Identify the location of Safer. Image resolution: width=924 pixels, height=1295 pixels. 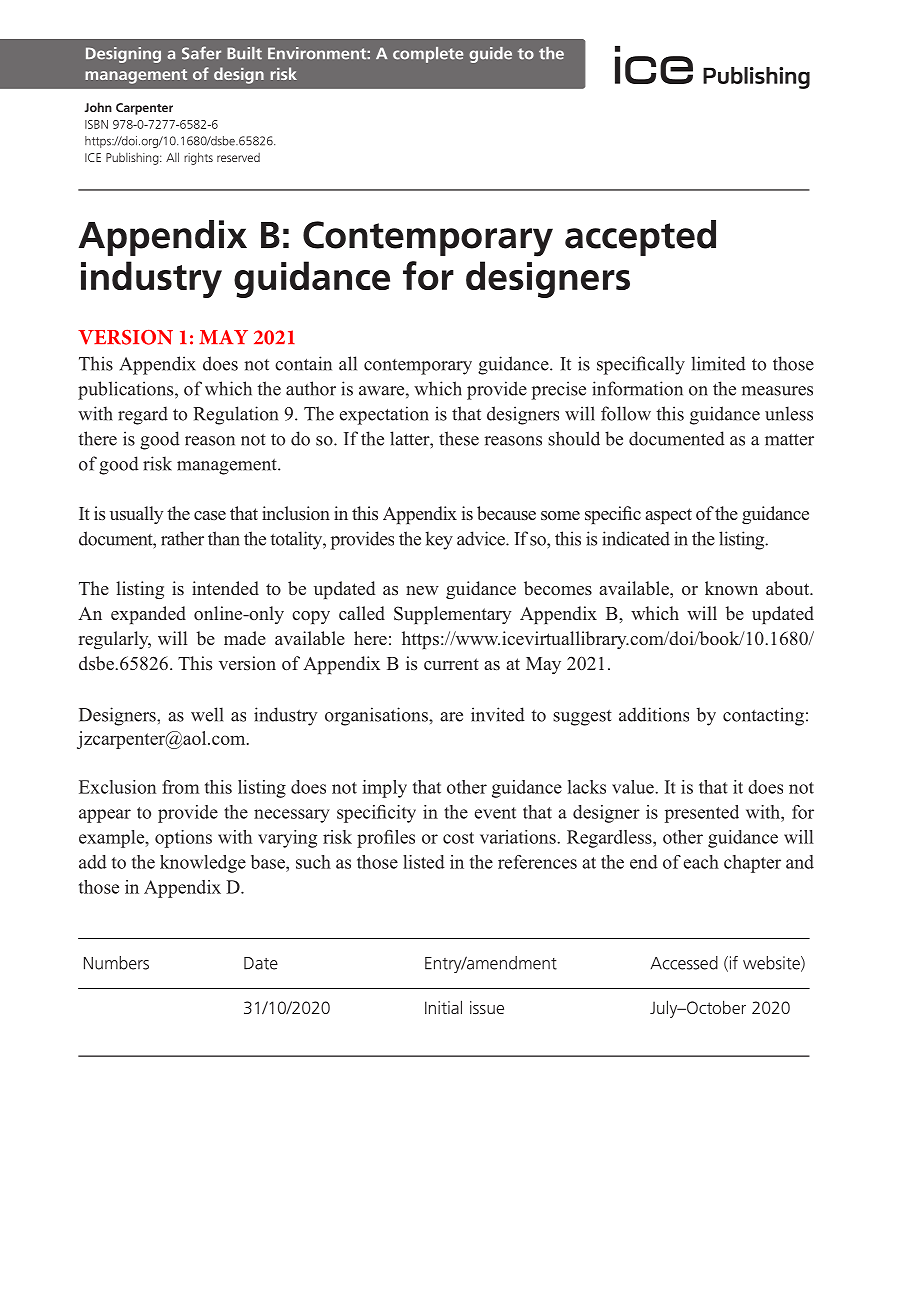
(201, 53).
